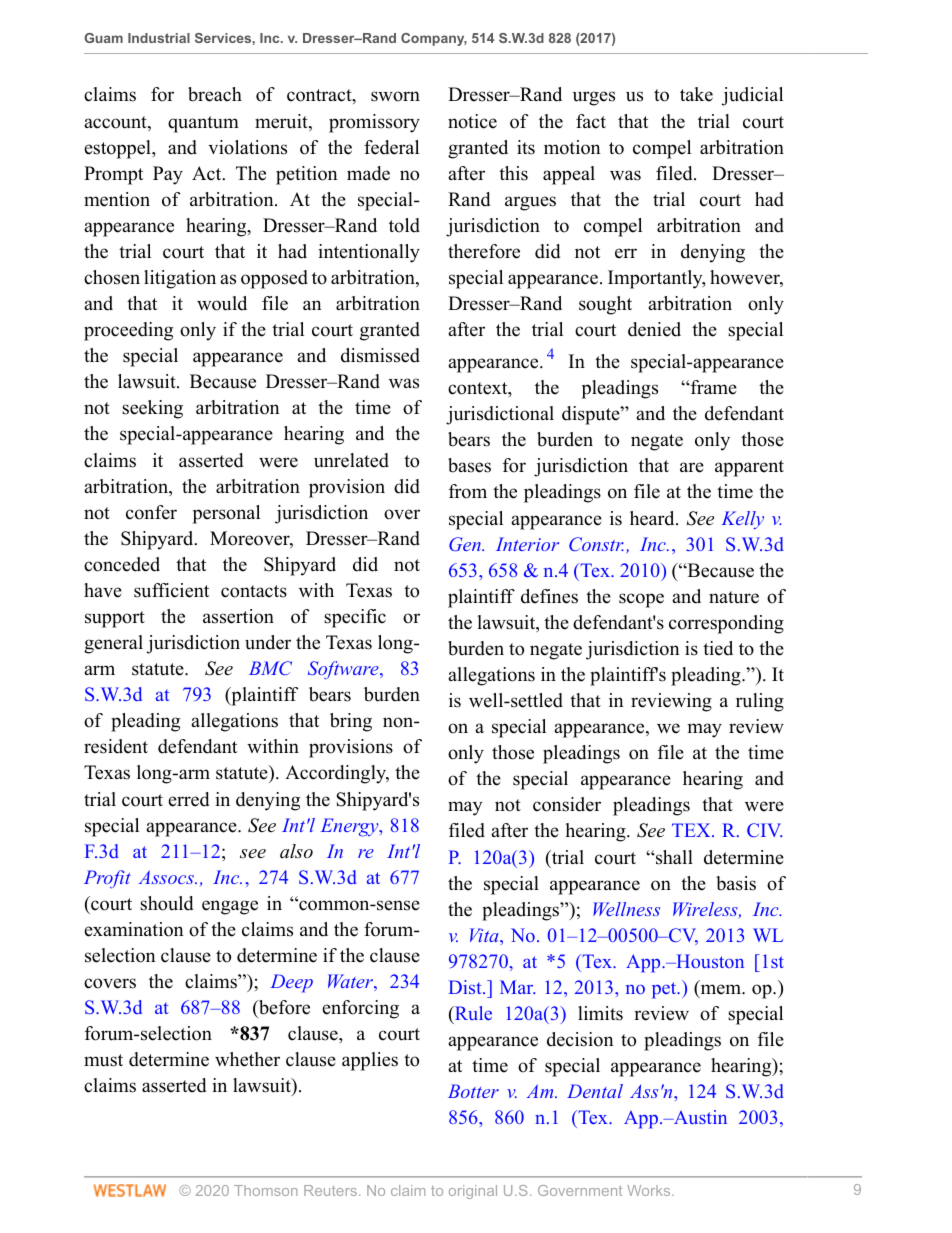 This page has width=952, height=1233. Describe the element at coordinates (171, 590) in the page. I see `sufficient` at that location.
